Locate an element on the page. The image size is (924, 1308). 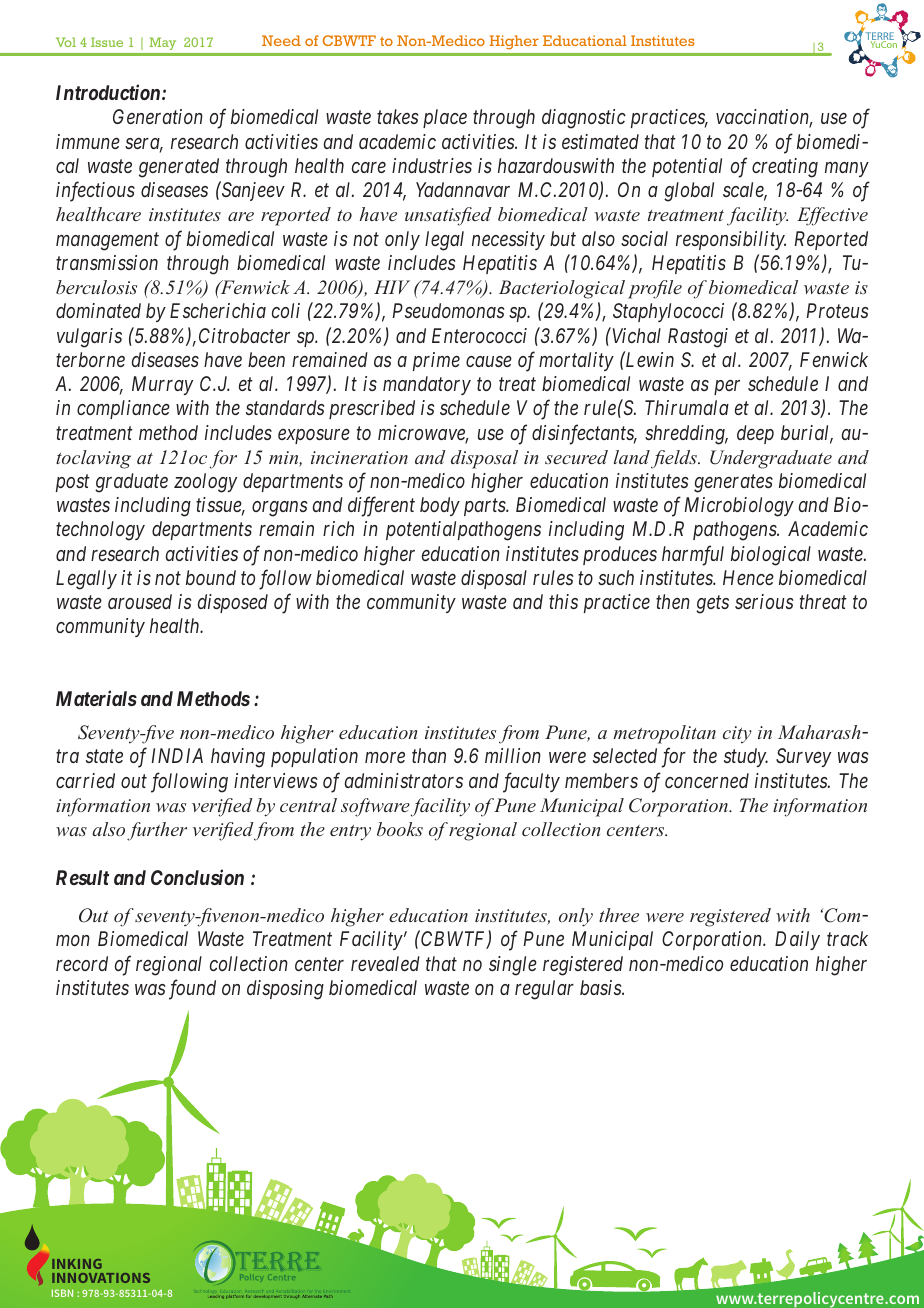
INNOVATIONS is located at coordinates (101, 1278).
